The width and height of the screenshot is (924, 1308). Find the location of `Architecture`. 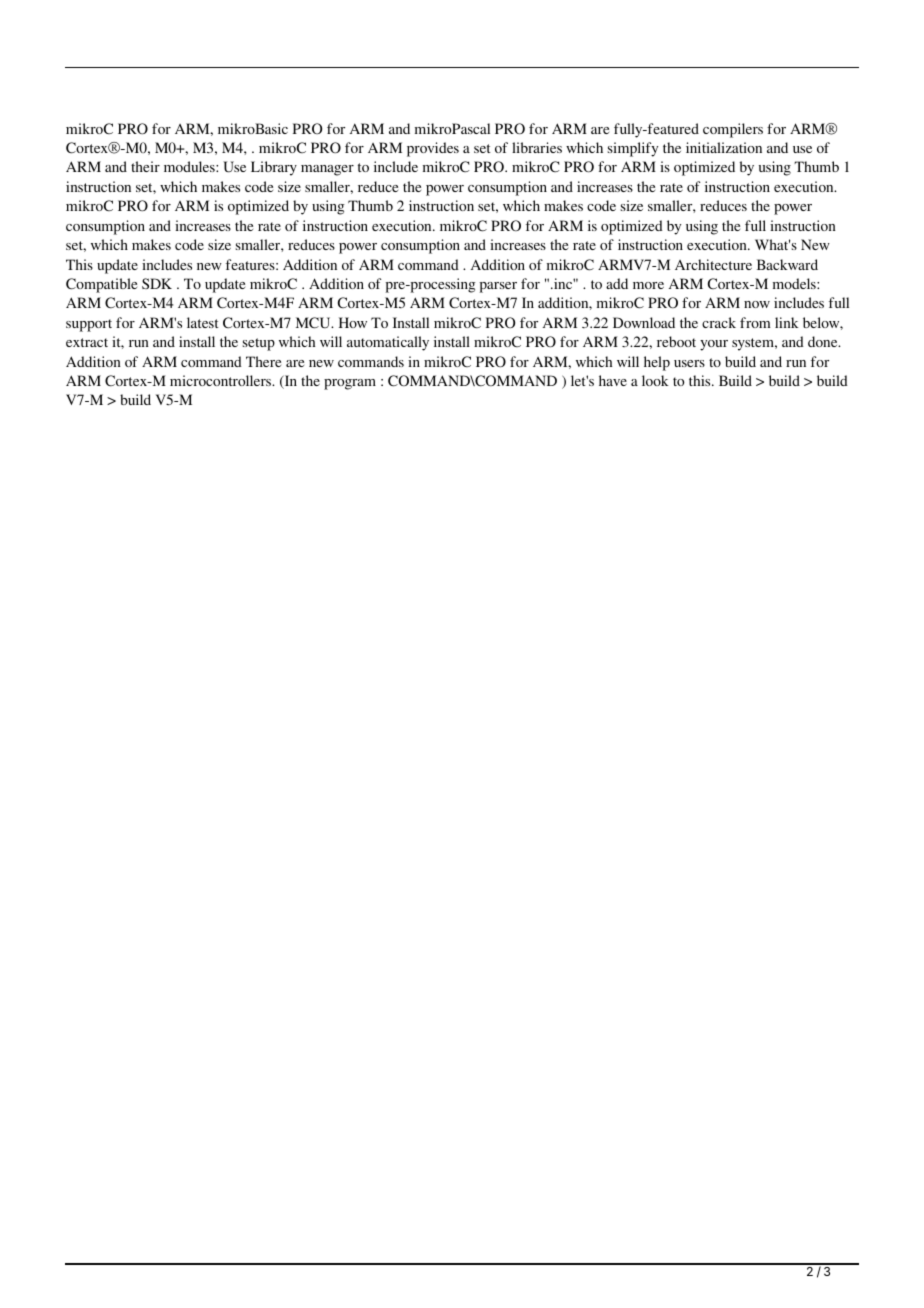

Architecture is located at coordinates (713, 264).
